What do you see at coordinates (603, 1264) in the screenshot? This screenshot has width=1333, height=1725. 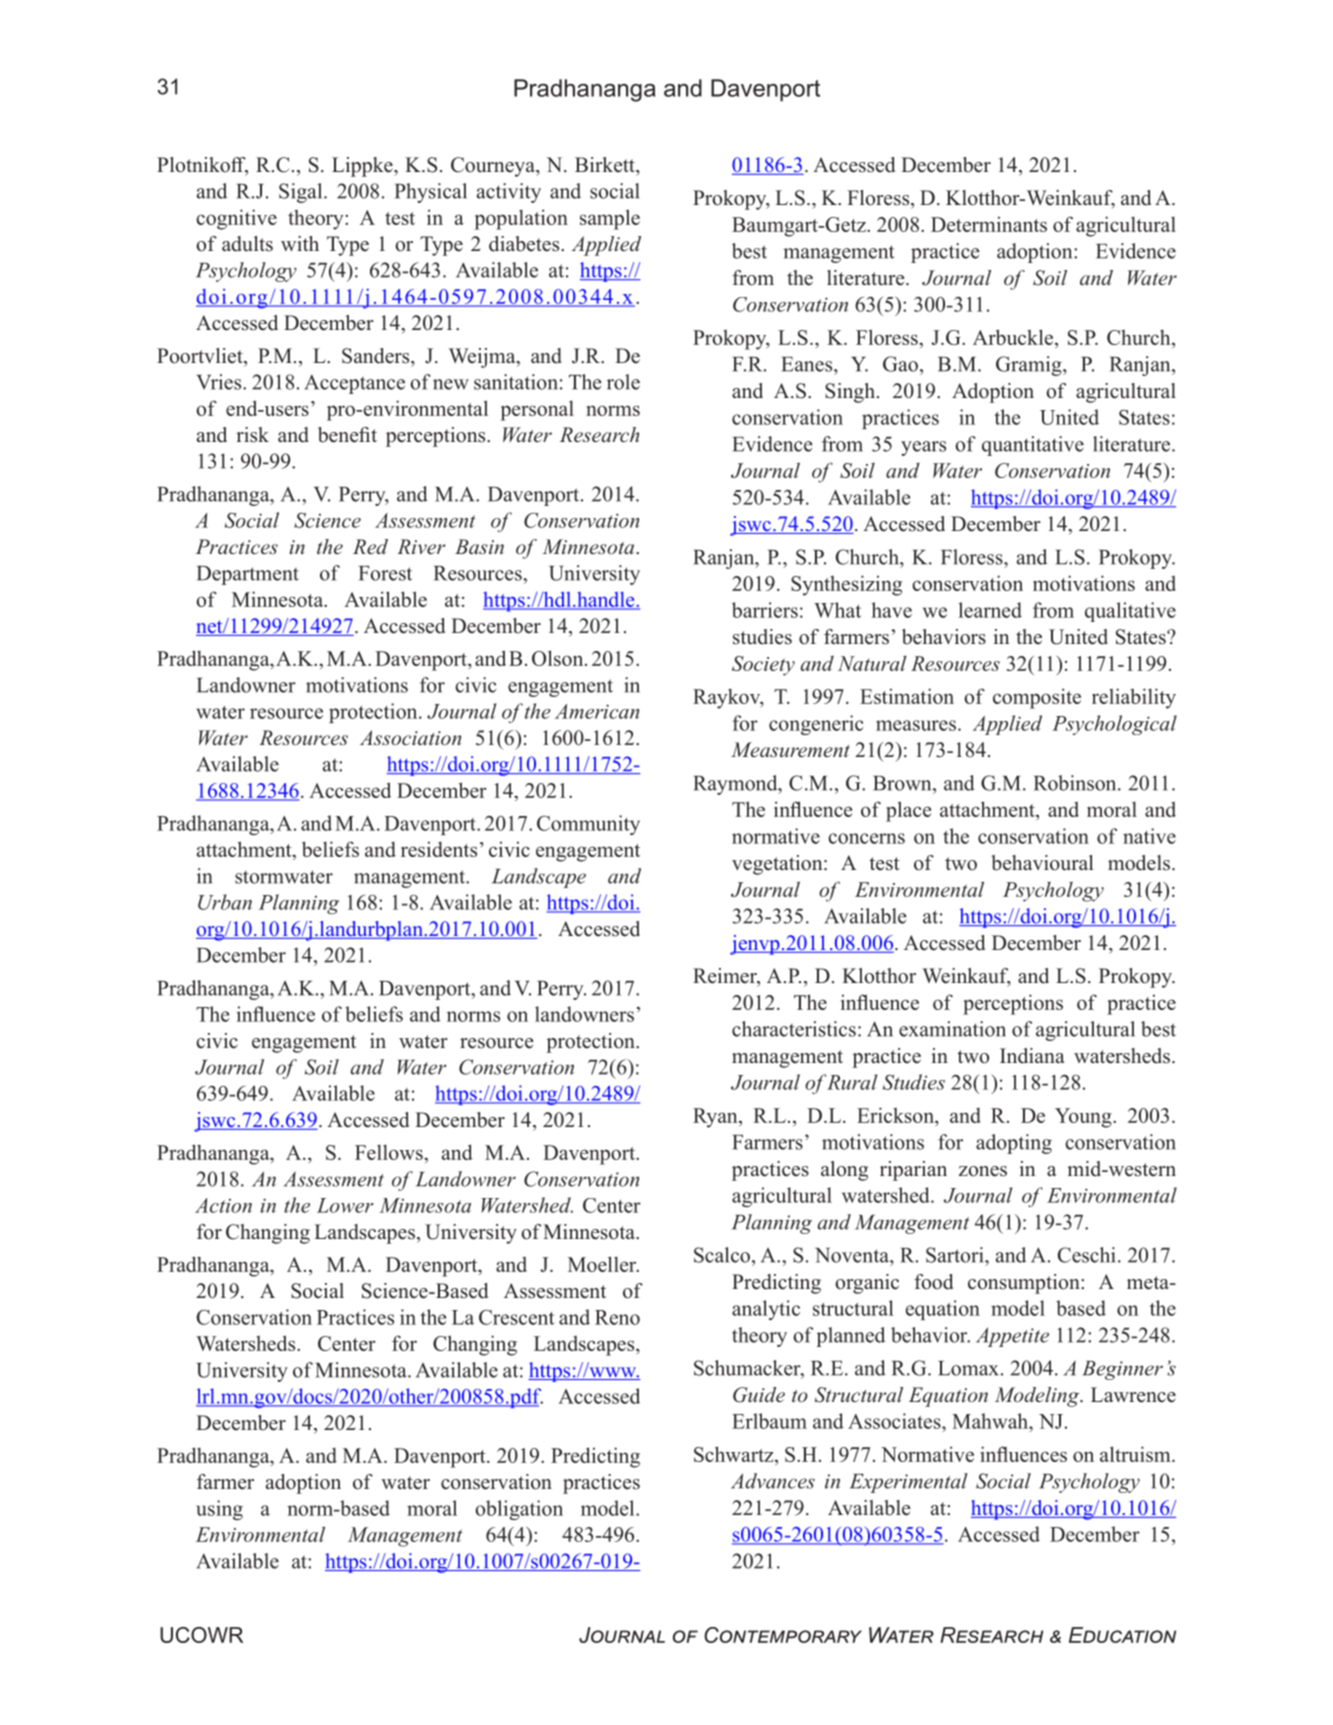 I see `Moeller` at bounding box center [603, 1264].
